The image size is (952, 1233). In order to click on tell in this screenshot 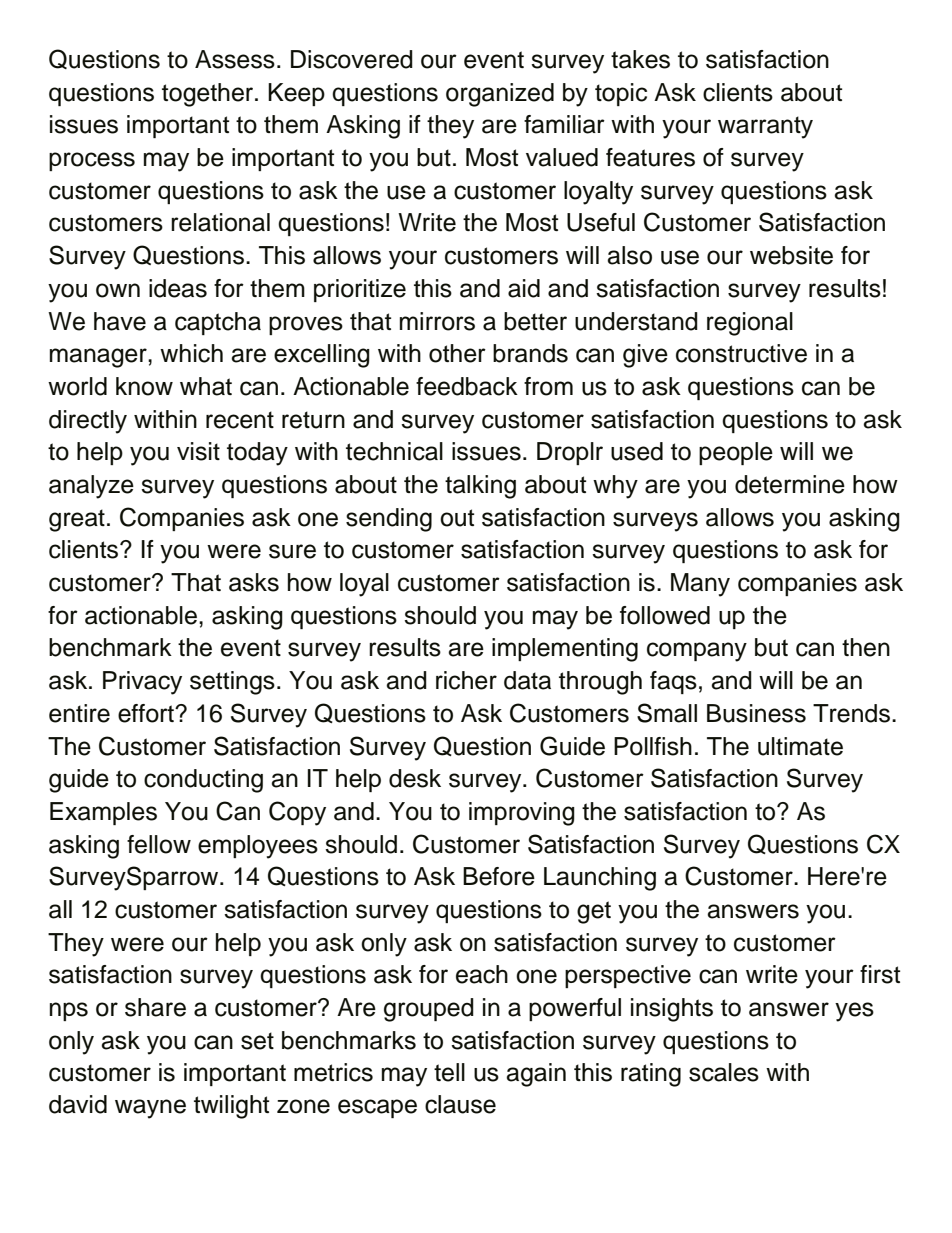, I will do `click(449, 1072)`.
